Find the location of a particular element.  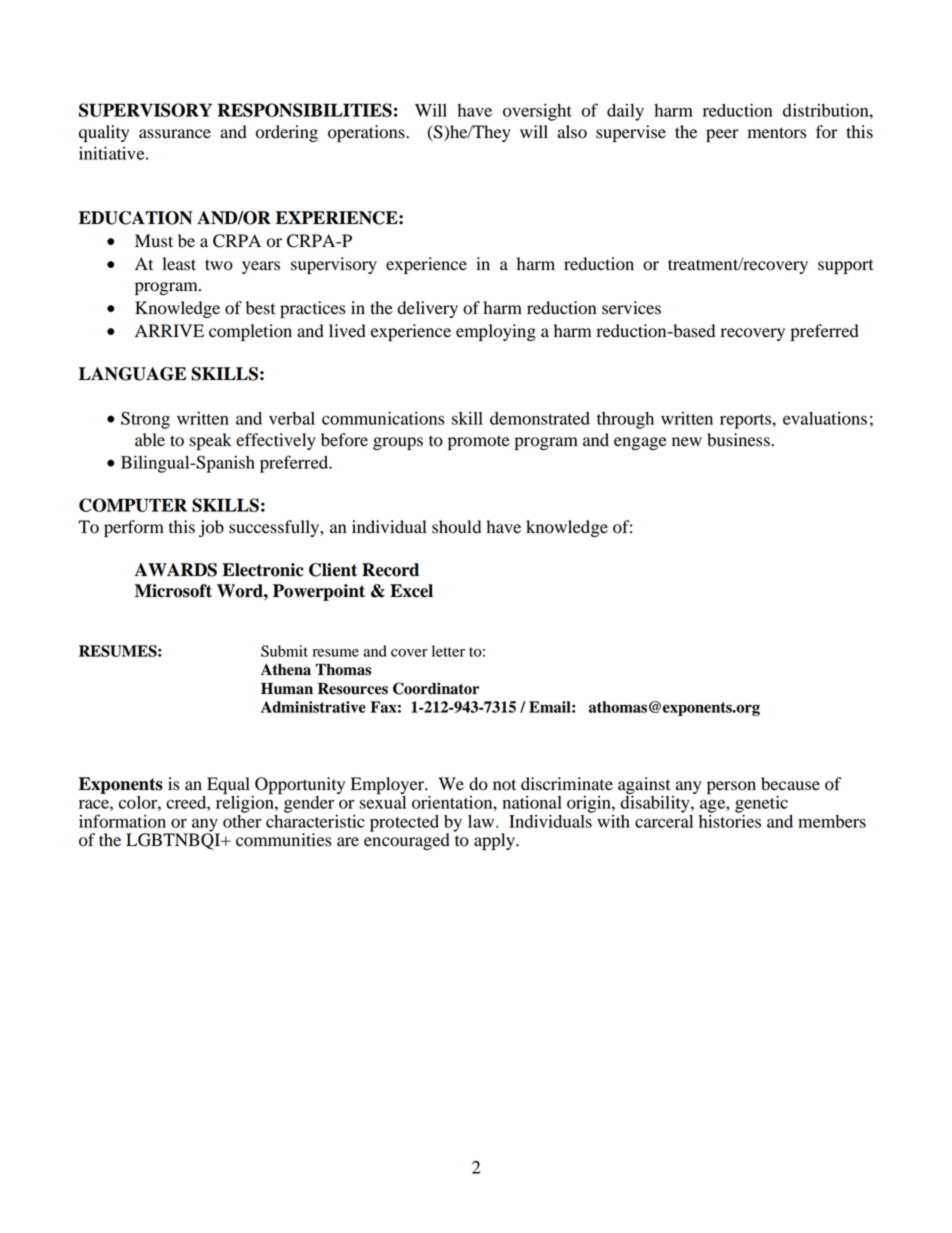

law is located at coordinates (482, 821).
